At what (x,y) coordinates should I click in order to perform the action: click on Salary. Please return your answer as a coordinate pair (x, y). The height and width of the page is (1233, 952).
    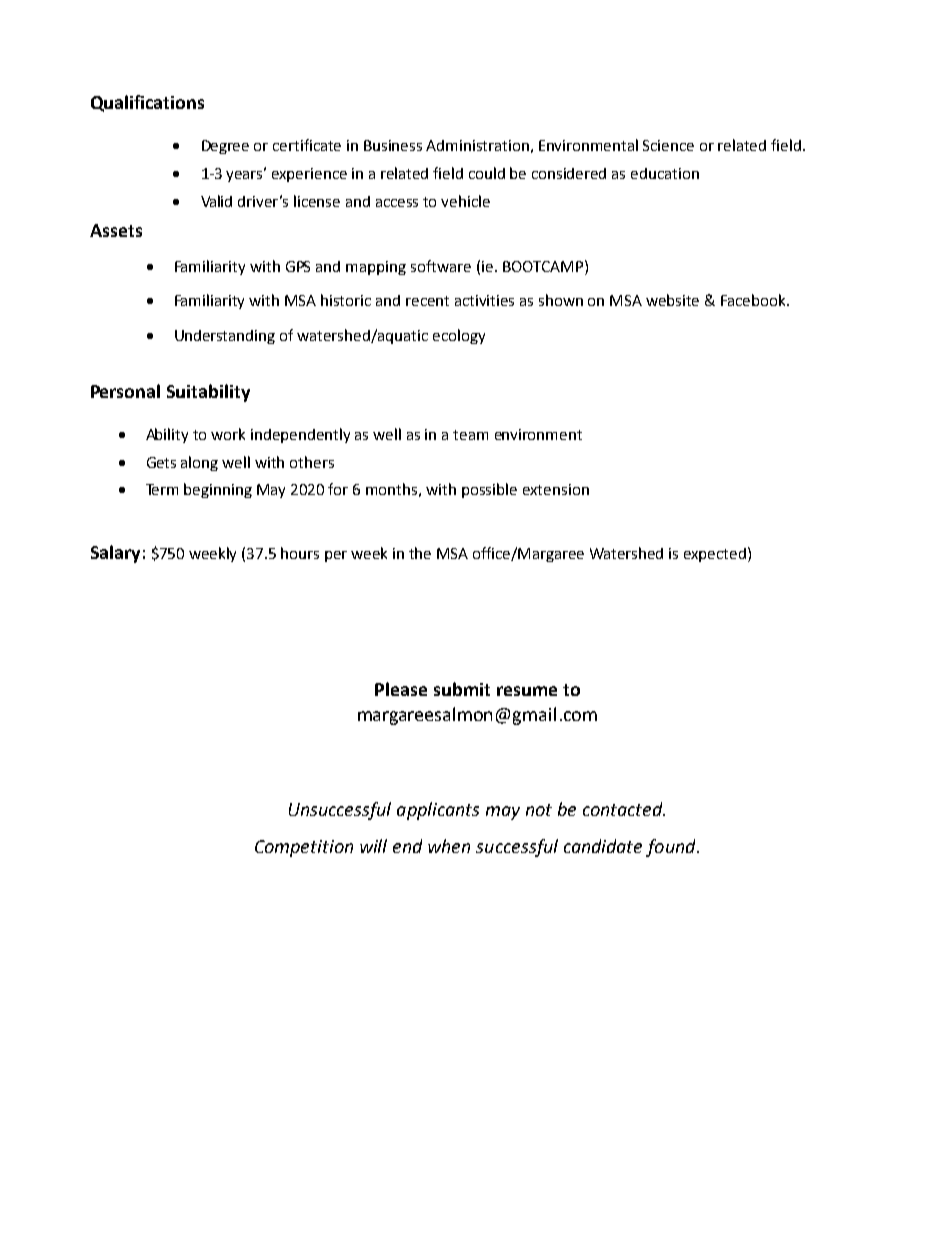
    Looking at the image, I should click on (115, 554).
